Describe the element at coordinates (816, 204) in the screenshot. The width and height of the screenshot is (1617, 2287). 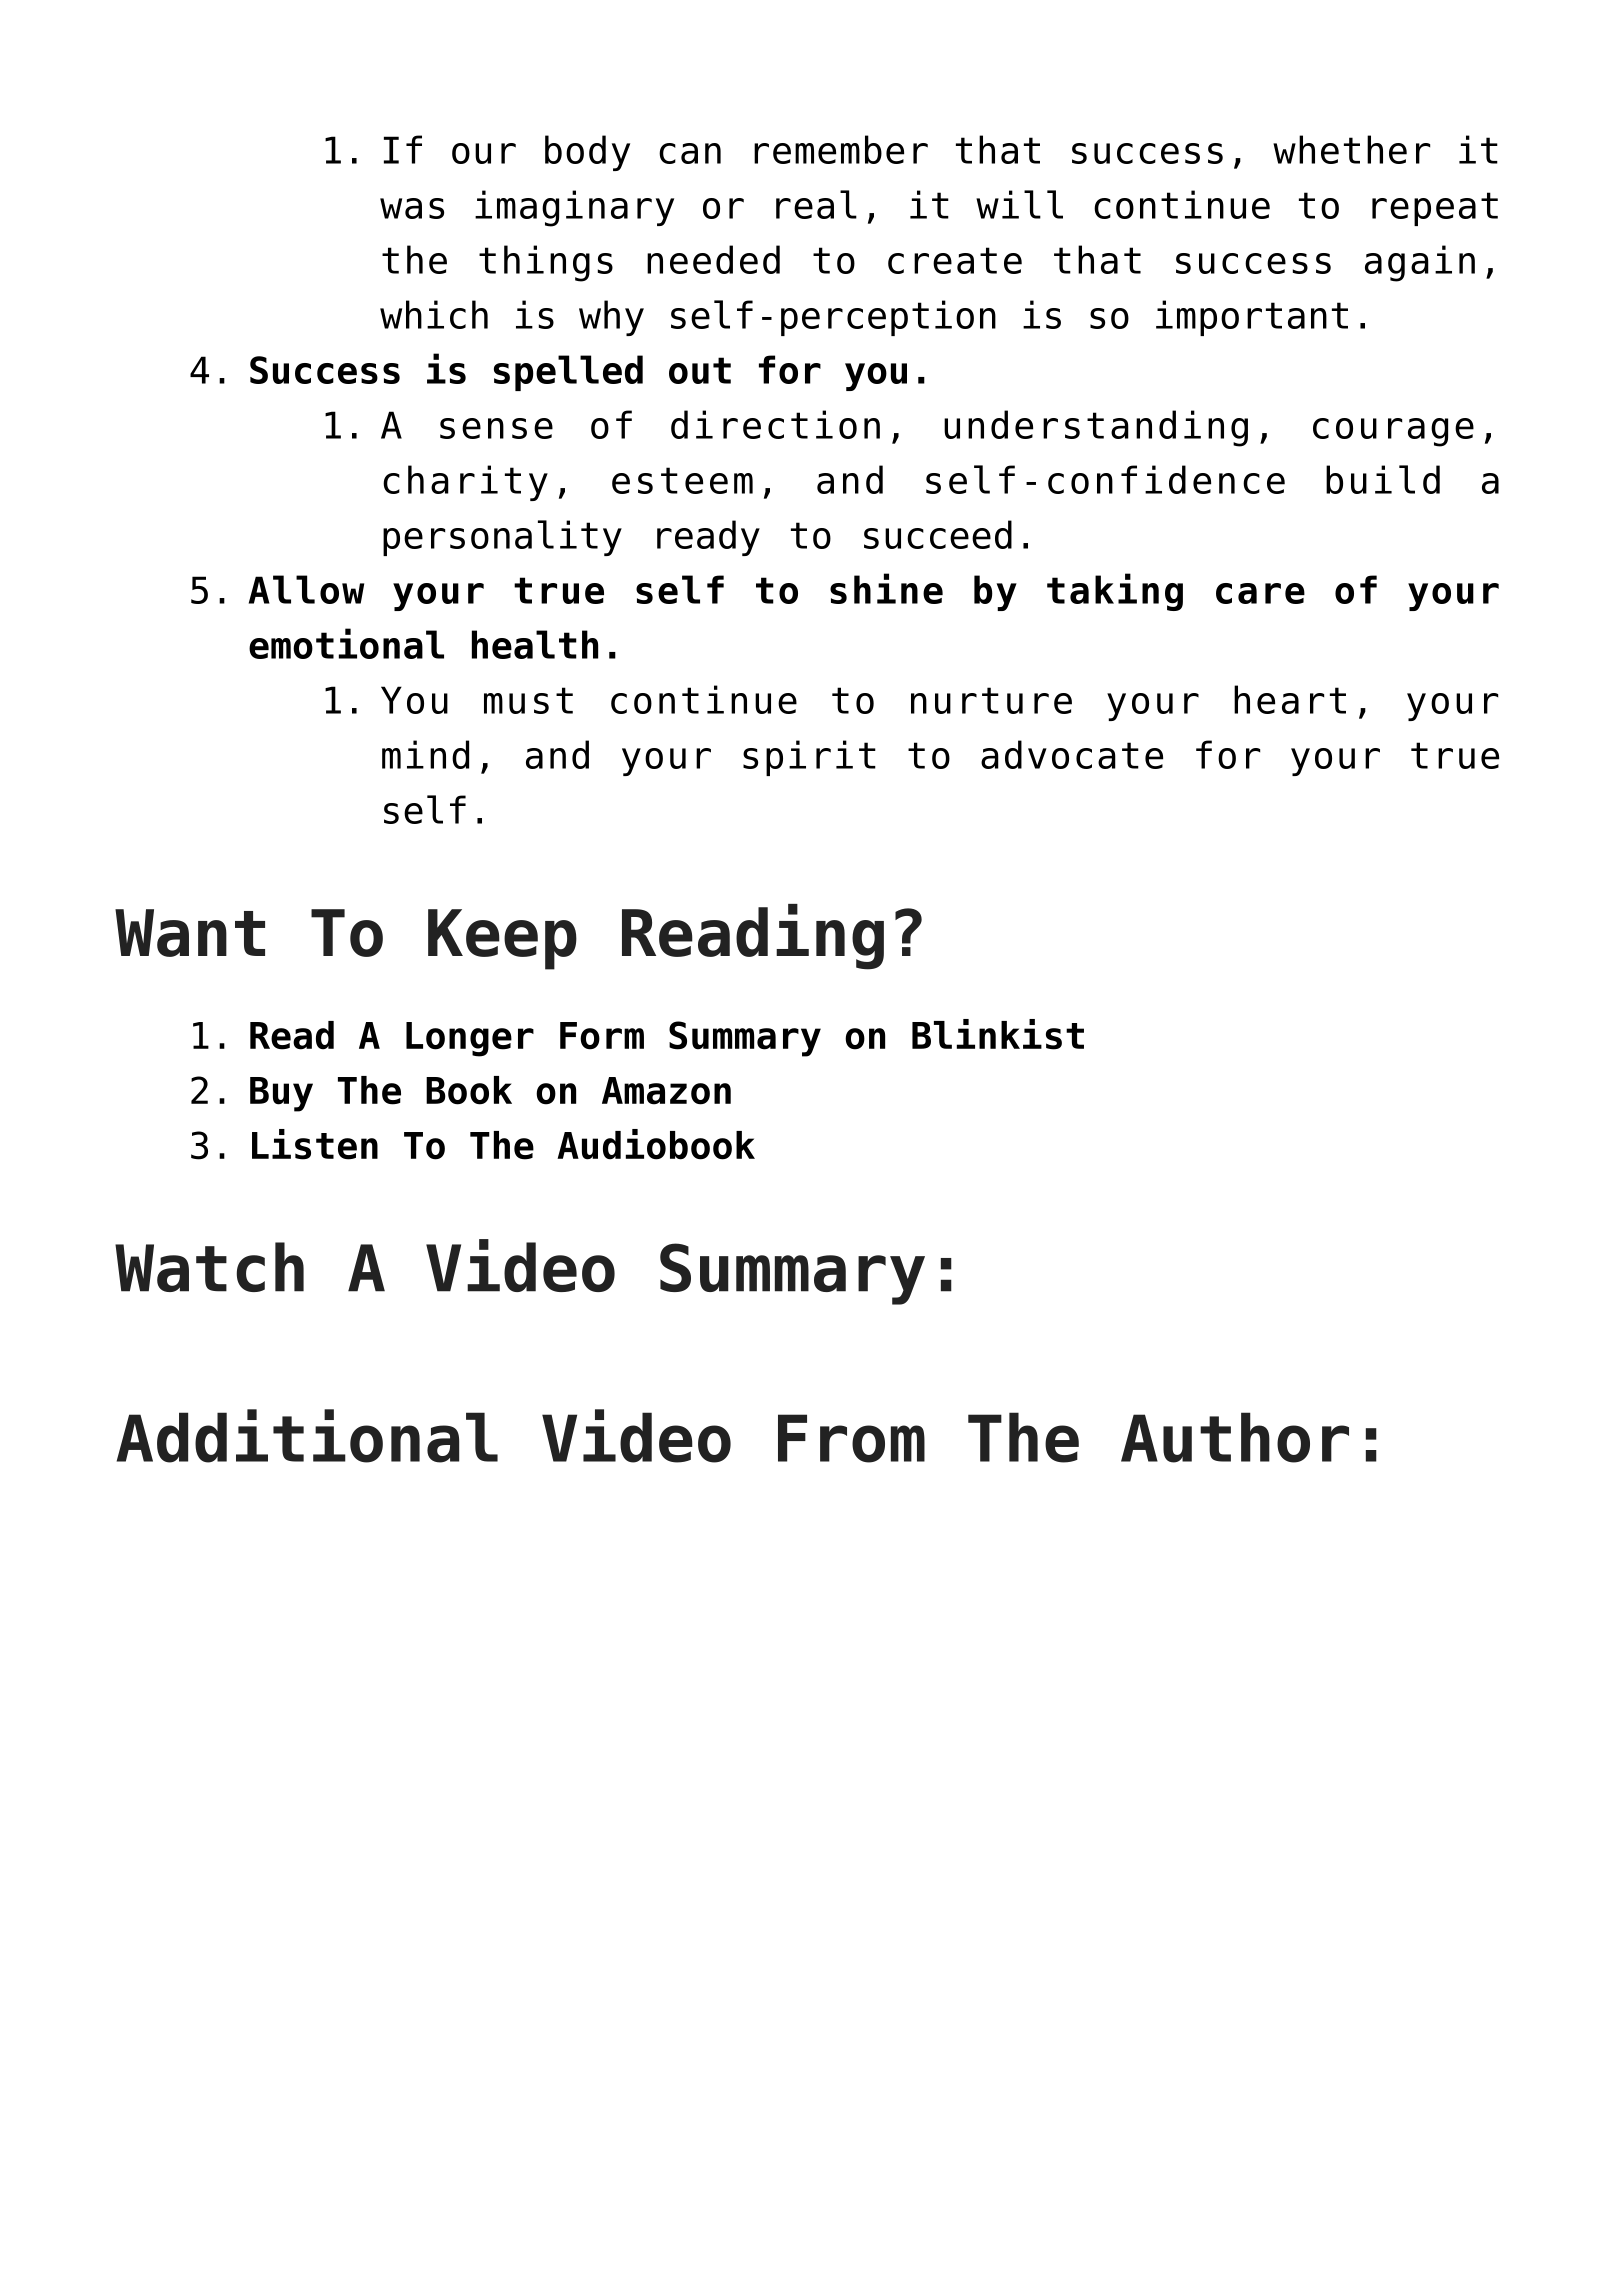
I see `real` at that location.
